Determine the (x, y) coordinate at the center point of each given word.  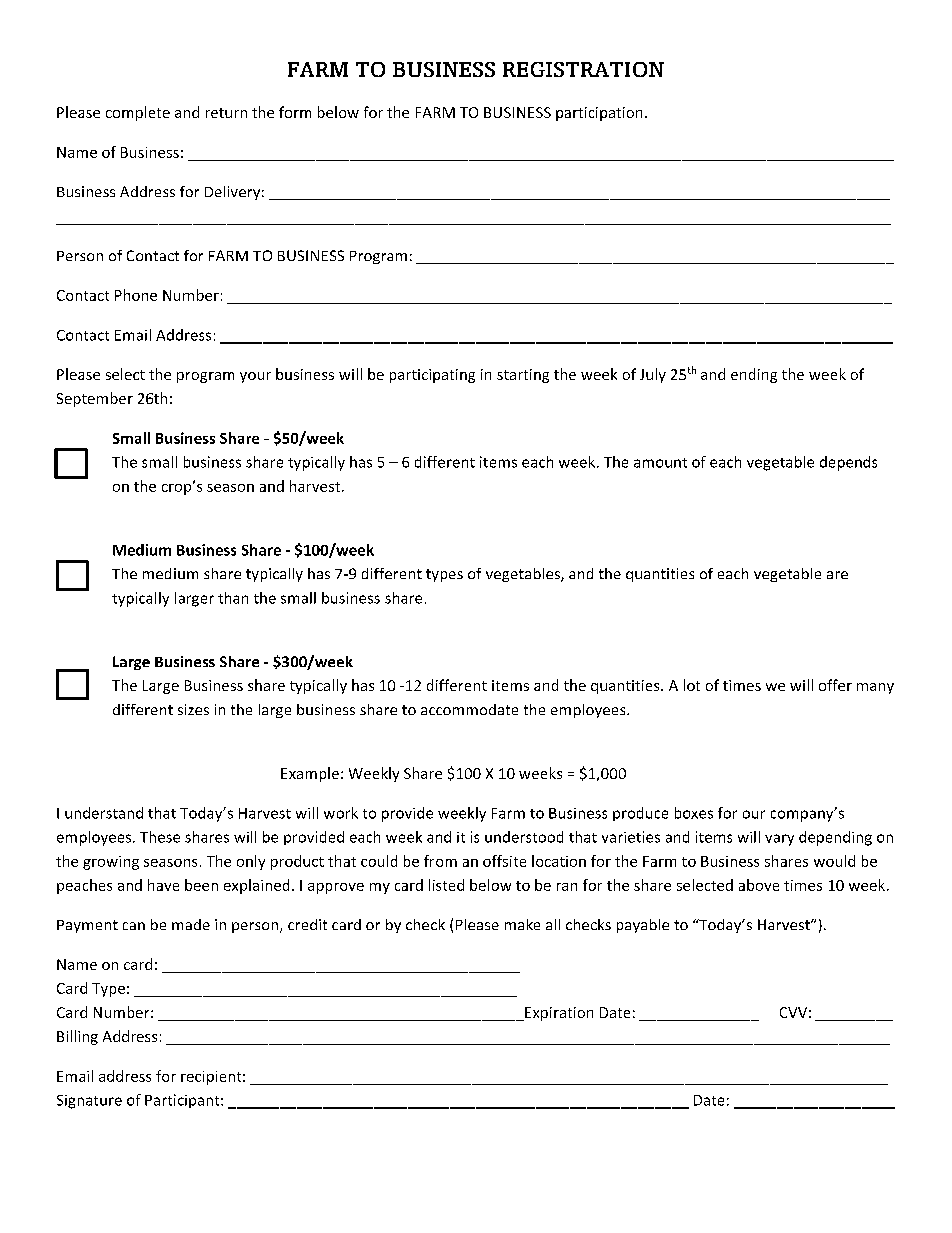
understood (524, 837)
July (653, 375)
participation (599, 114)
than (233, 598)
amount (660, 463)
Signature (89, 1102)
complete (138, 113)
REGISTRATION (583, 69)
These (160, 837)
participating (432, 376)
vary (779, 840)
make (522, 924)
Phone (136, 295)
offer (835, 685)
